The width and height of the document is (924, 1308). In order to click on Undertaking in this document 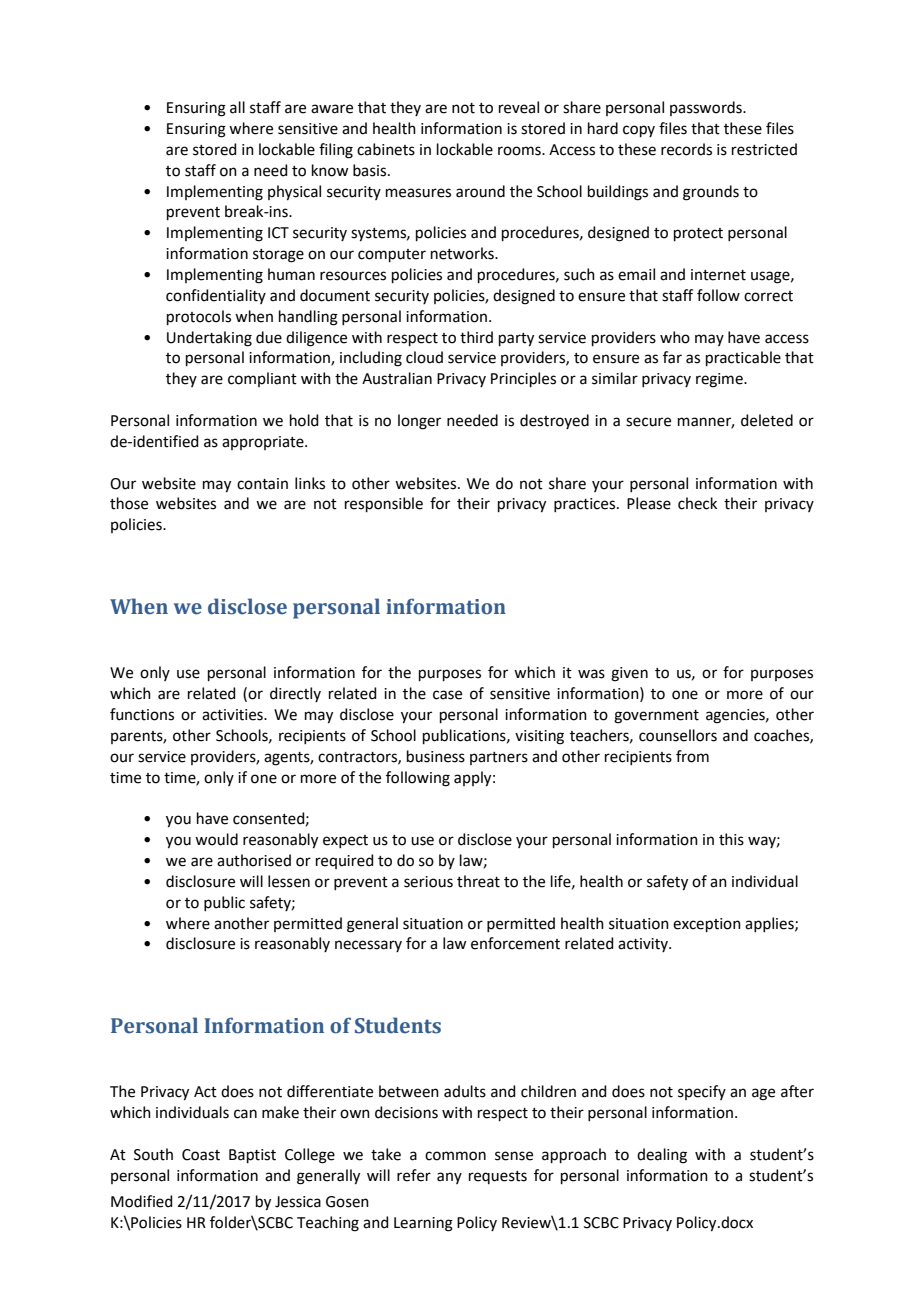, I will do `click(209, 339)`.
